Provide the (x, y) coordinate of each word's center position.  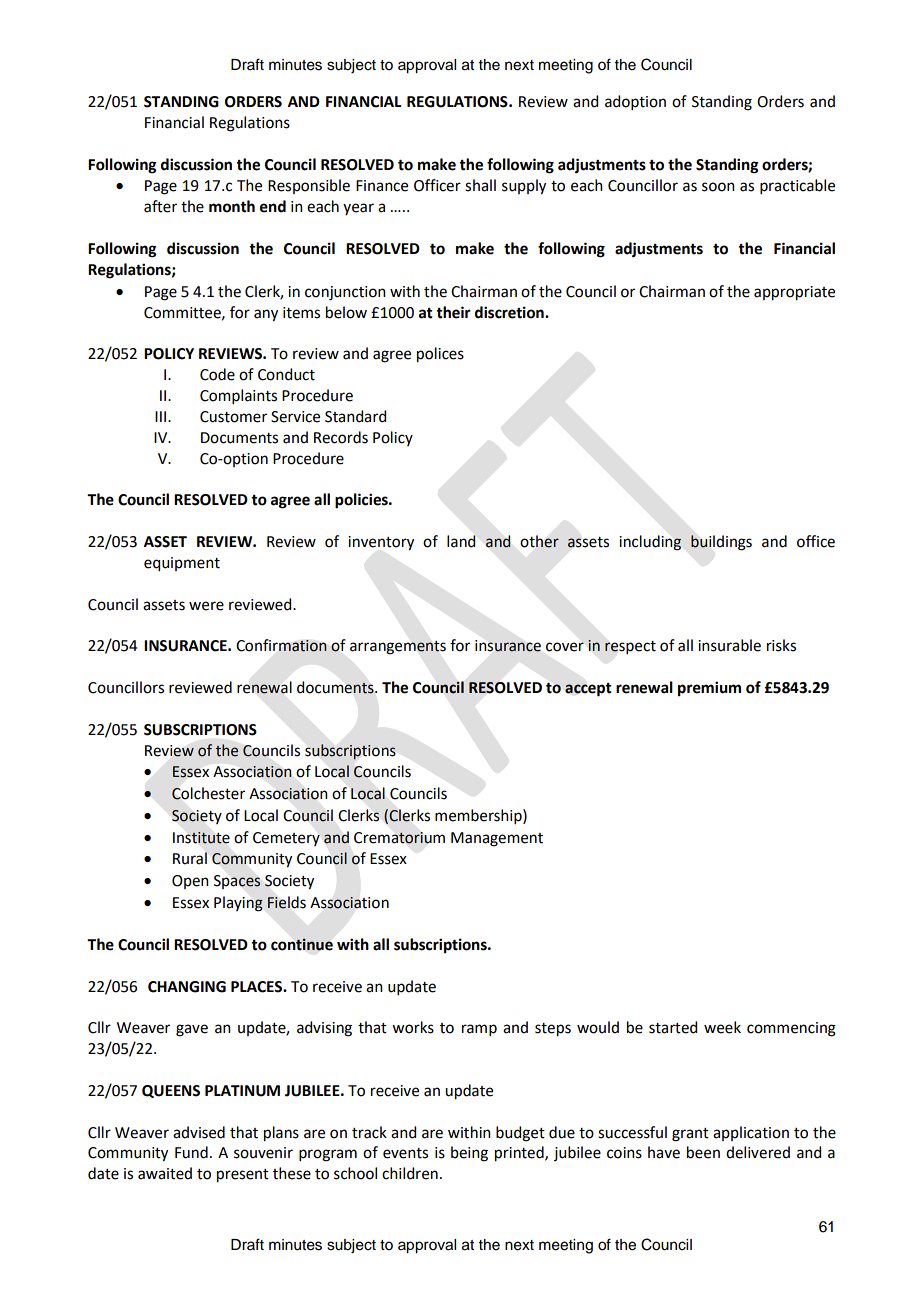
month (232, 206)
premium (709, 689)
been (703, 1152)
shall (480, 185)
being (469, 1154)
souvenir (263, 1153)
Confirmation (281, 645)
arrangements (398, 648)
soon (718, 187)
